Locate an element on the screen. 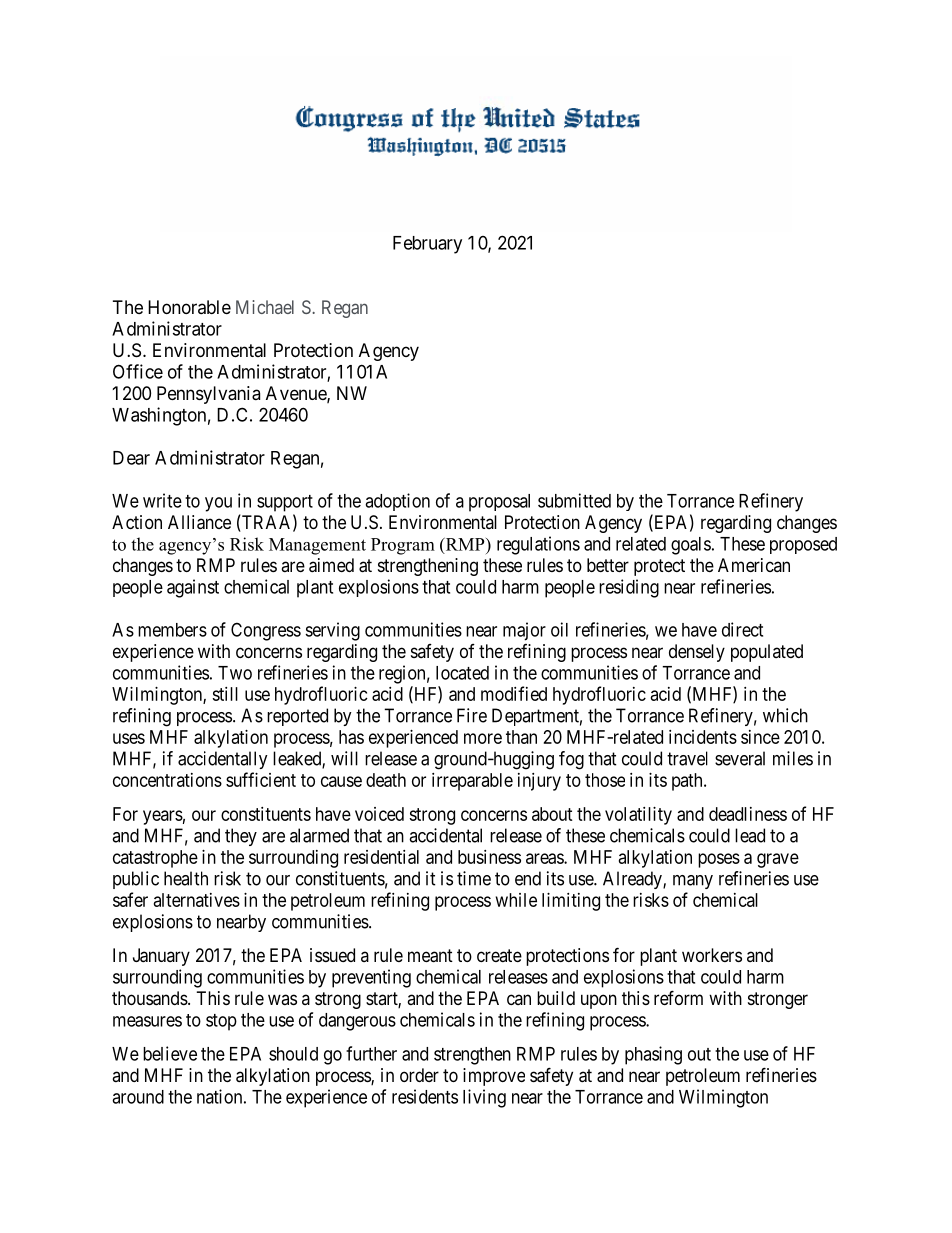 This screenshot has width=952, height=1233. located is located at coordinates (462, 673).
